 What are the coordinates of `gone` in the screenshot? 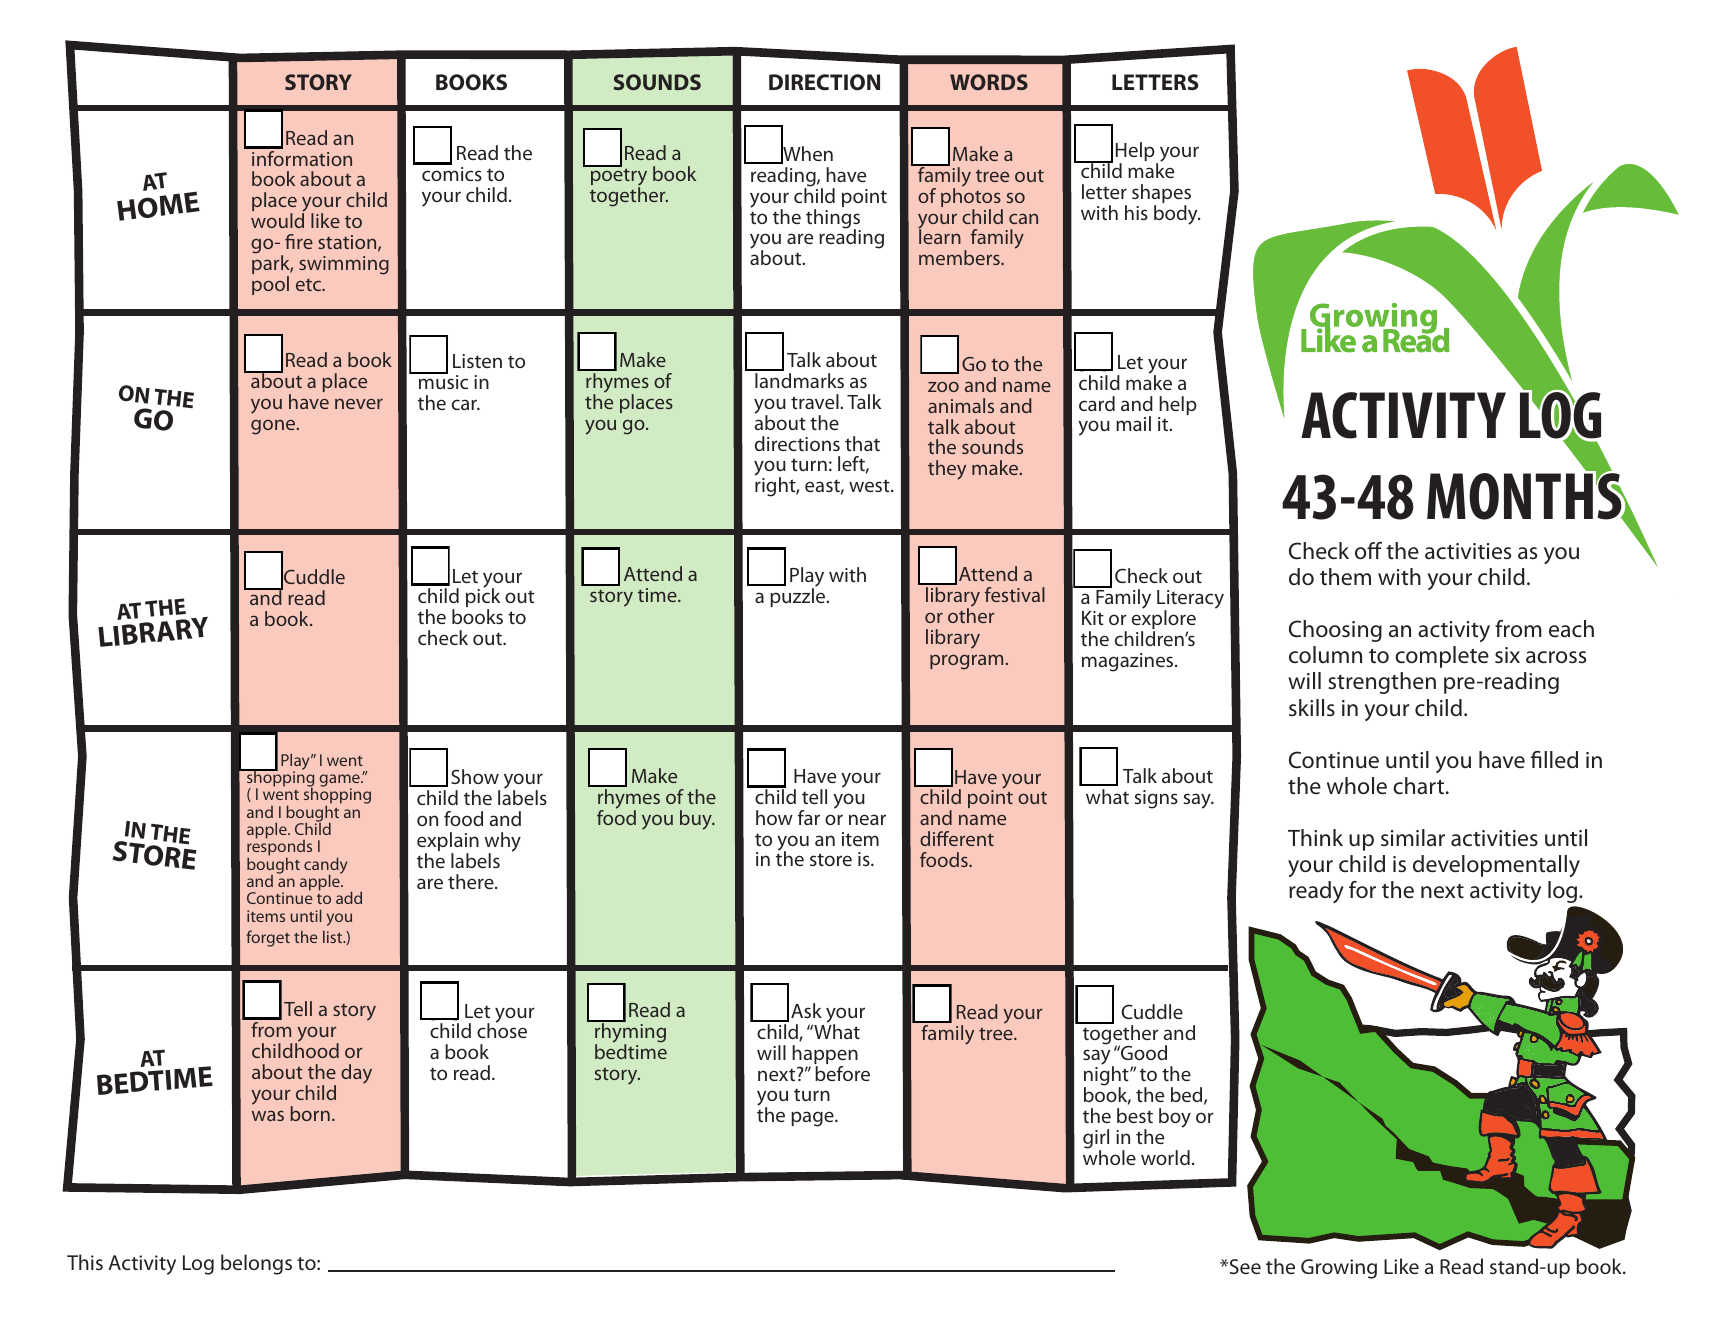 It's located at (274, 427).
